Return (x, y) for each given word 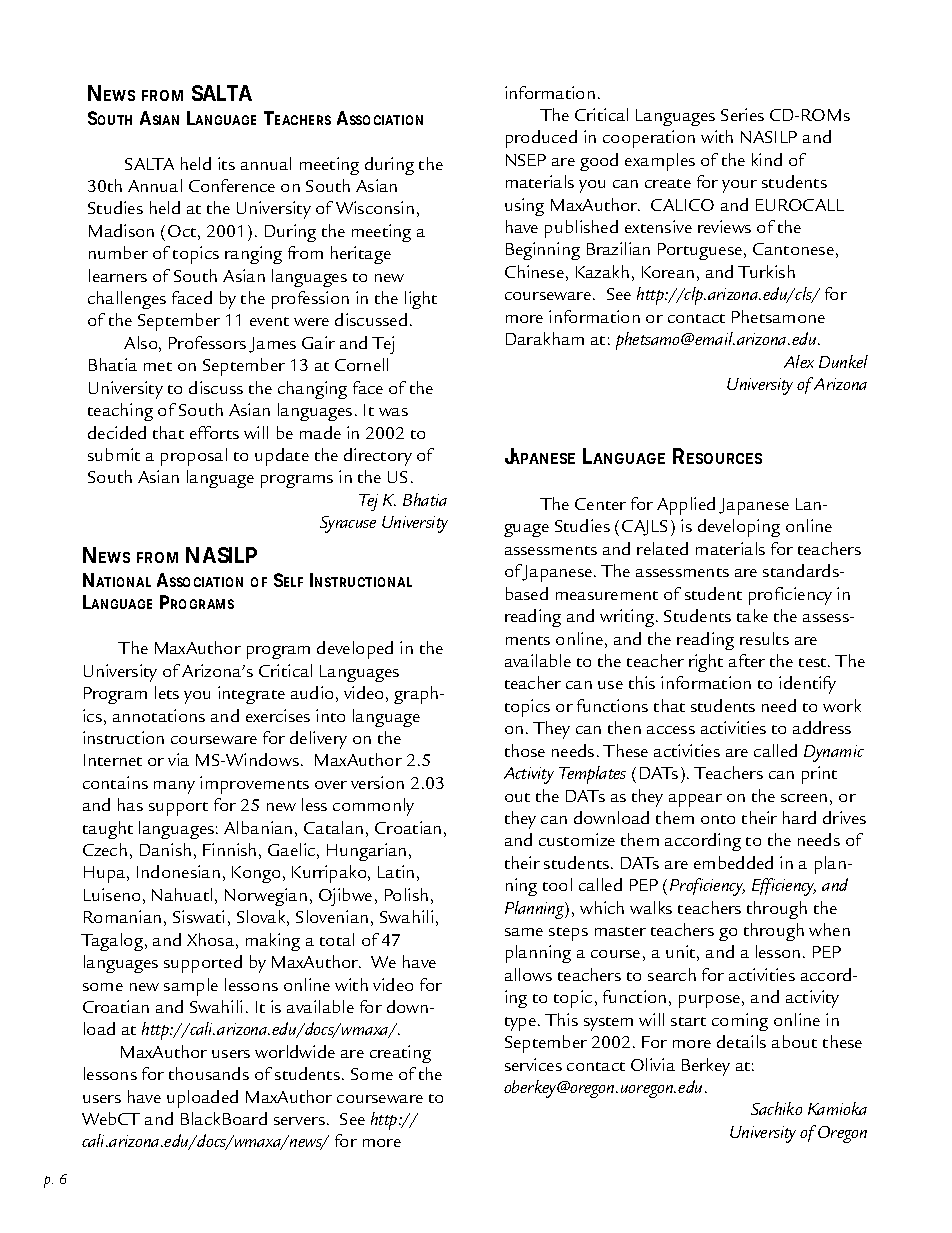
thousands (209, 1073)
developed (355, 650)
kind (767, 159)
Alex (799, 361)
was (393, 412)
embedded (733, 862)
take (752, 615)
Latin (396, 871)
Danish (165, 849)
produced (541, 139)
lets (167, 692)
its (226, 163)
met (158, 366)
